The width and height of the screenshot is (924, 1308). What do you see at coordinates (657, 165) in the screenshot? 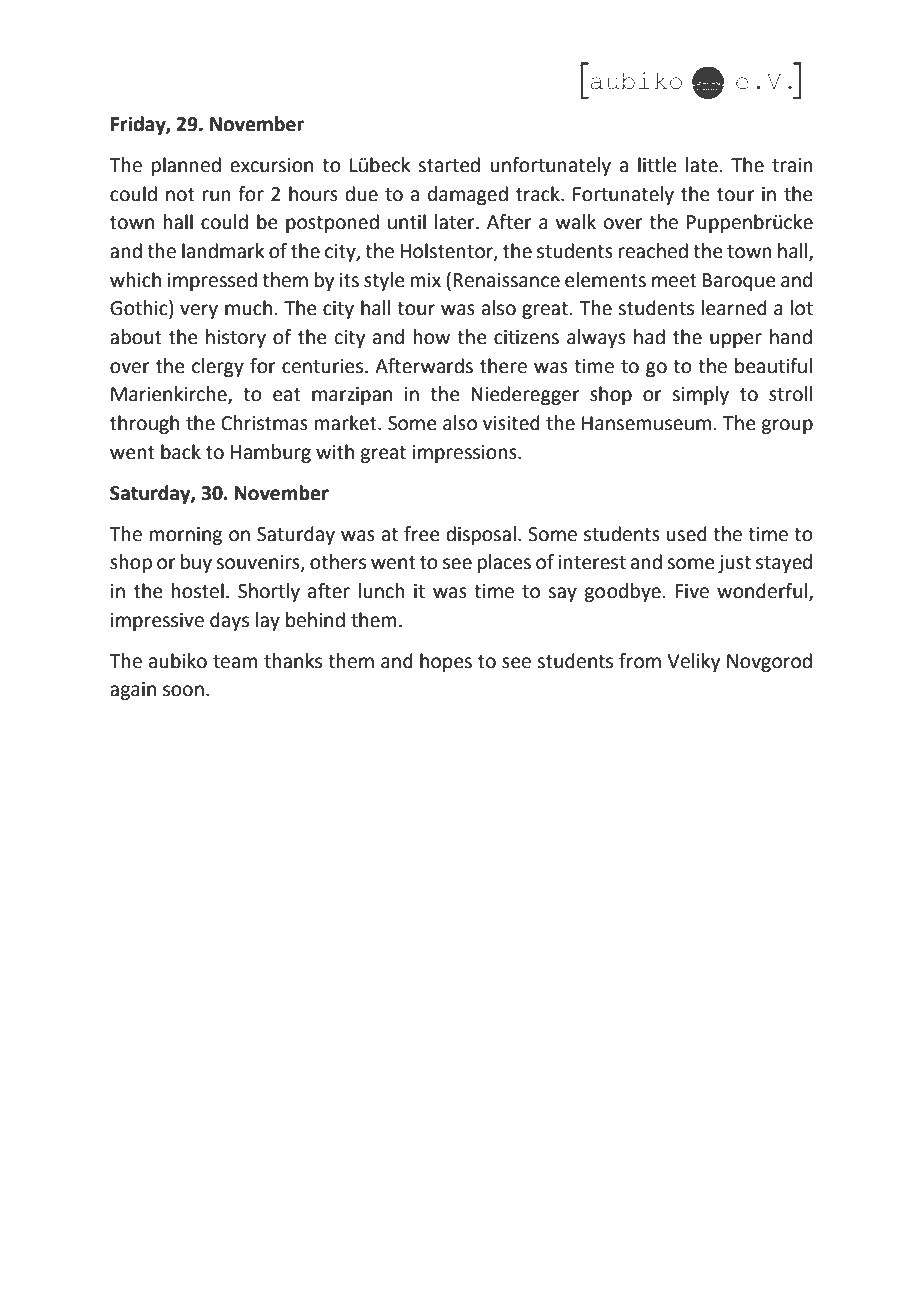
I see `little` at bounding box center [657, 165].
